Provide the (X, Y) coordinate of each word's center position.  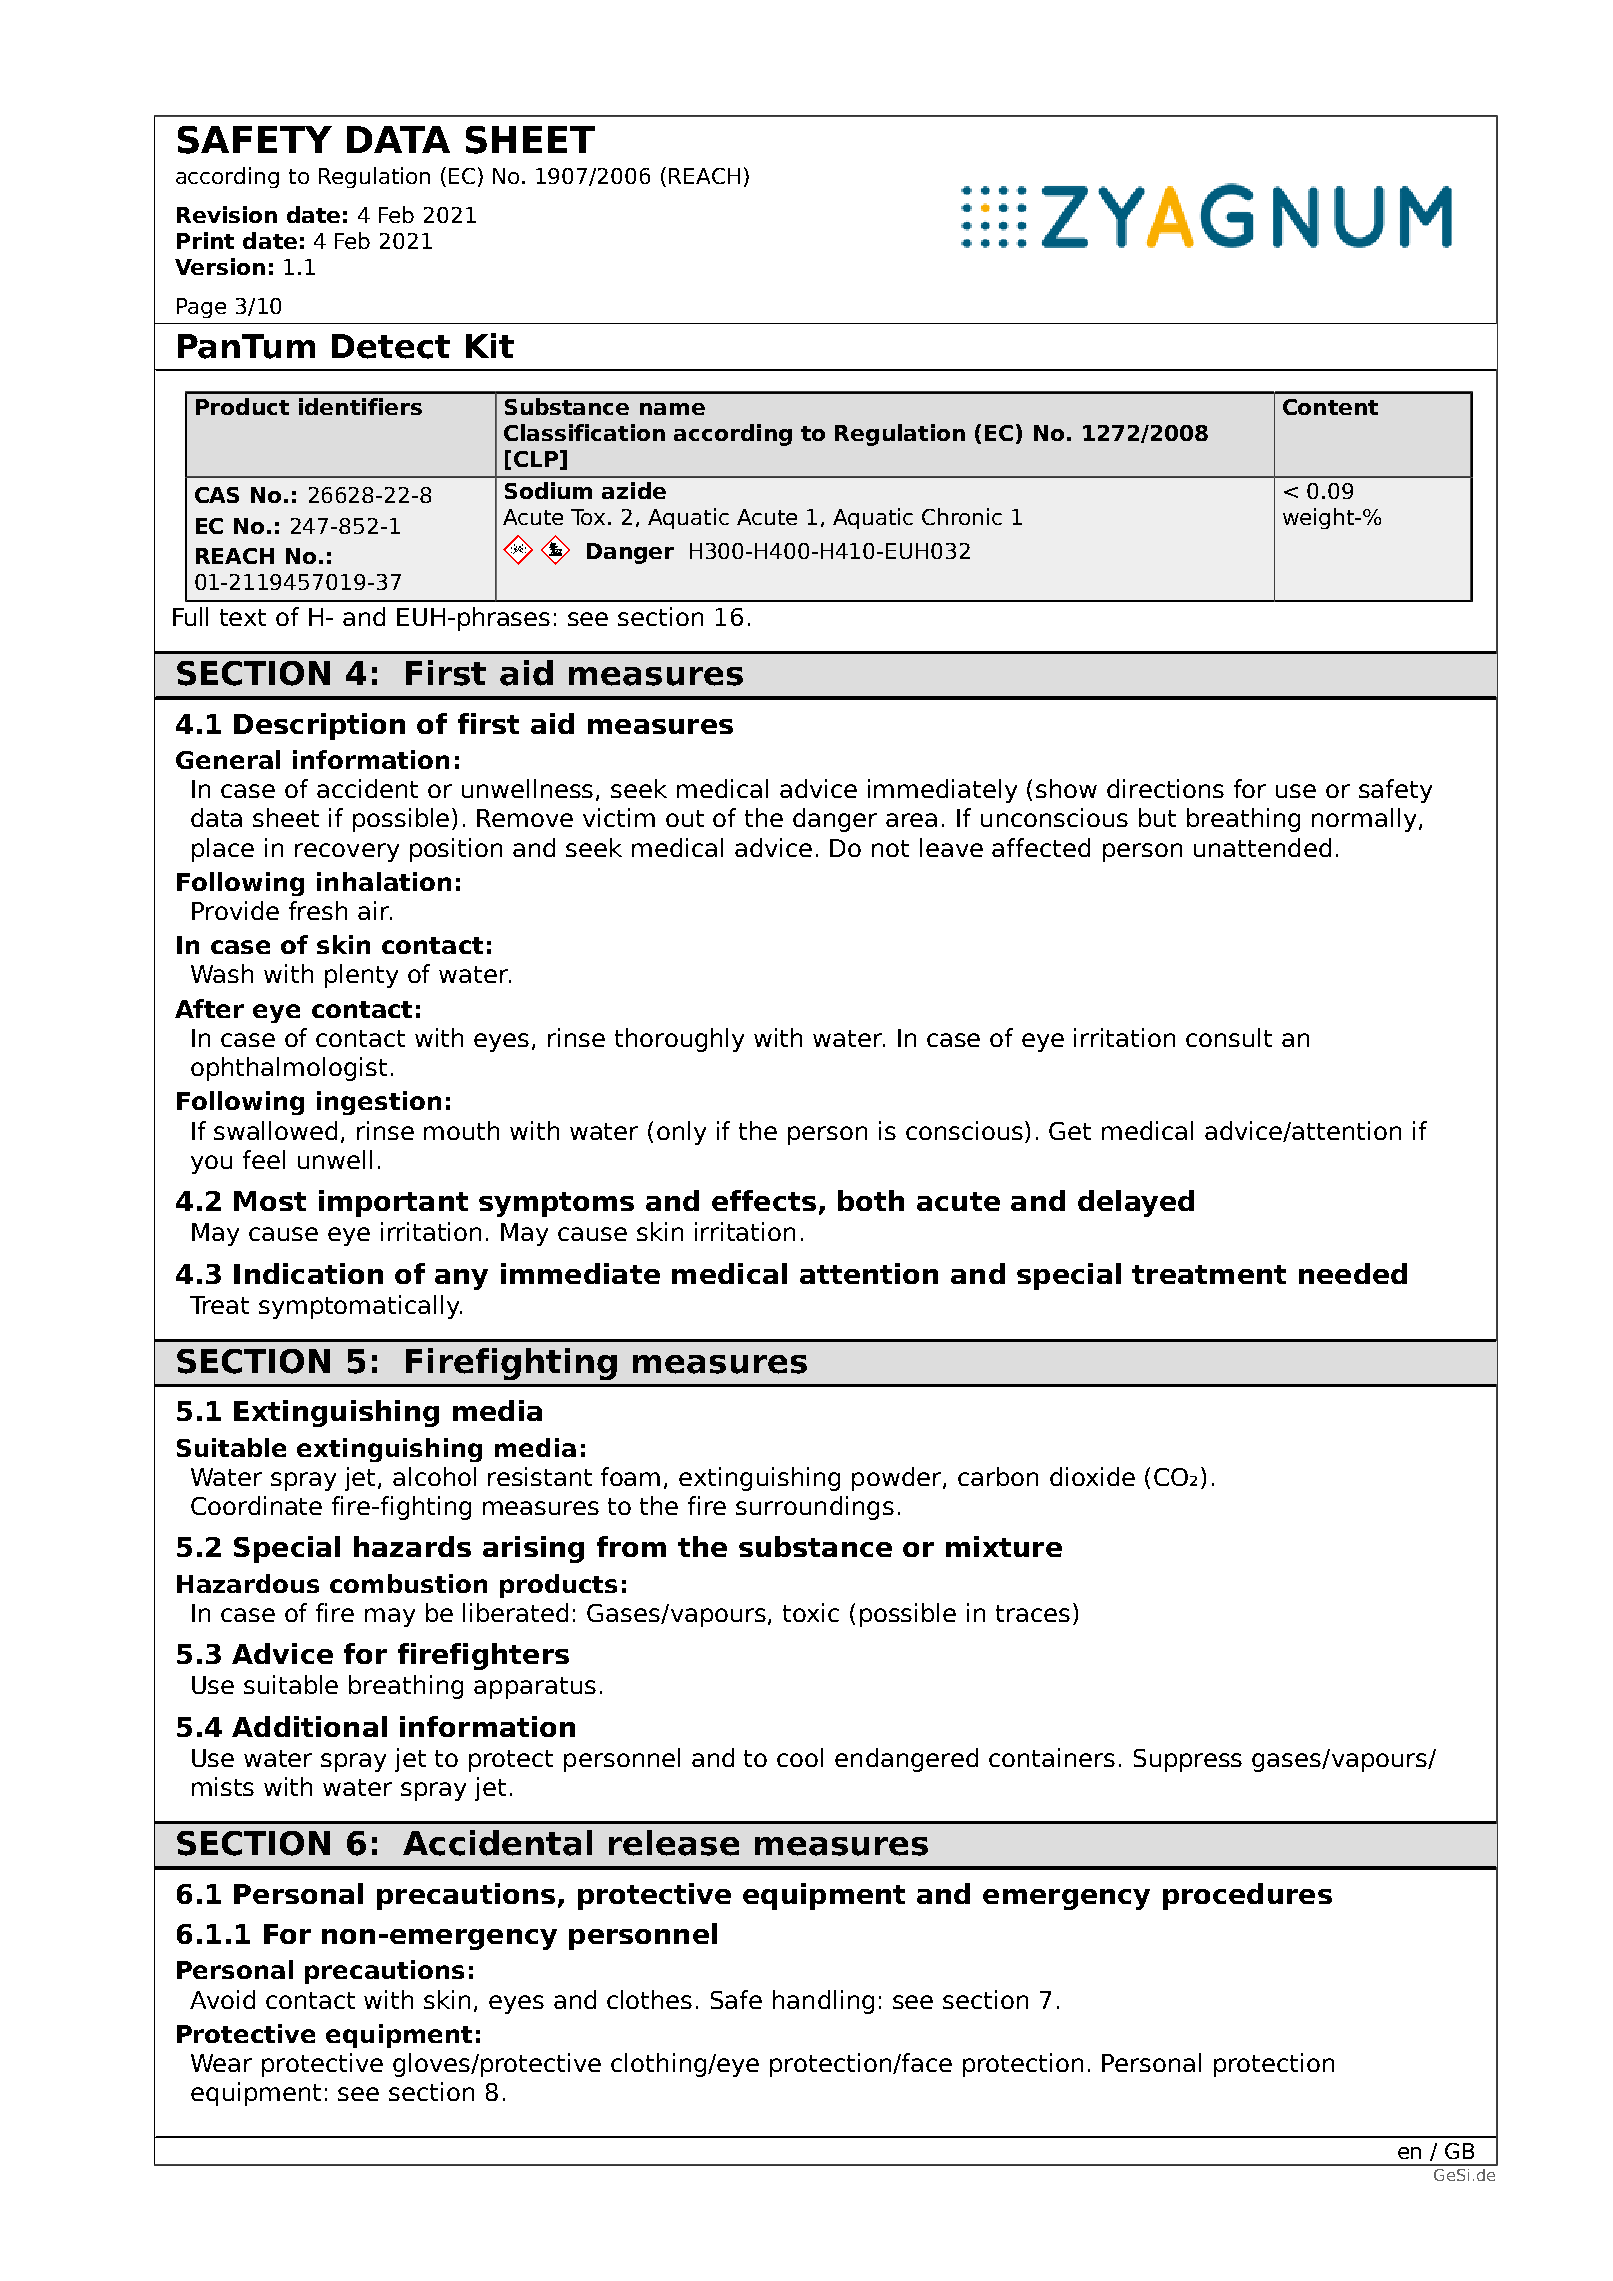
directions (1165, 788)
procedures (1247, 1896)
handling (823, 2002)
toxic (811, 1612)
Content (1330, 407)
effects (764, 1200)
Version (220, 266)
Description (319, 726)
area (911, 820)
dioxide (1092, 1476)
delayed (1136, 1203)
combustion (408, 1583)
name (672, 409)
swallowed (275, 1130)
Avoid (222, 1999)
